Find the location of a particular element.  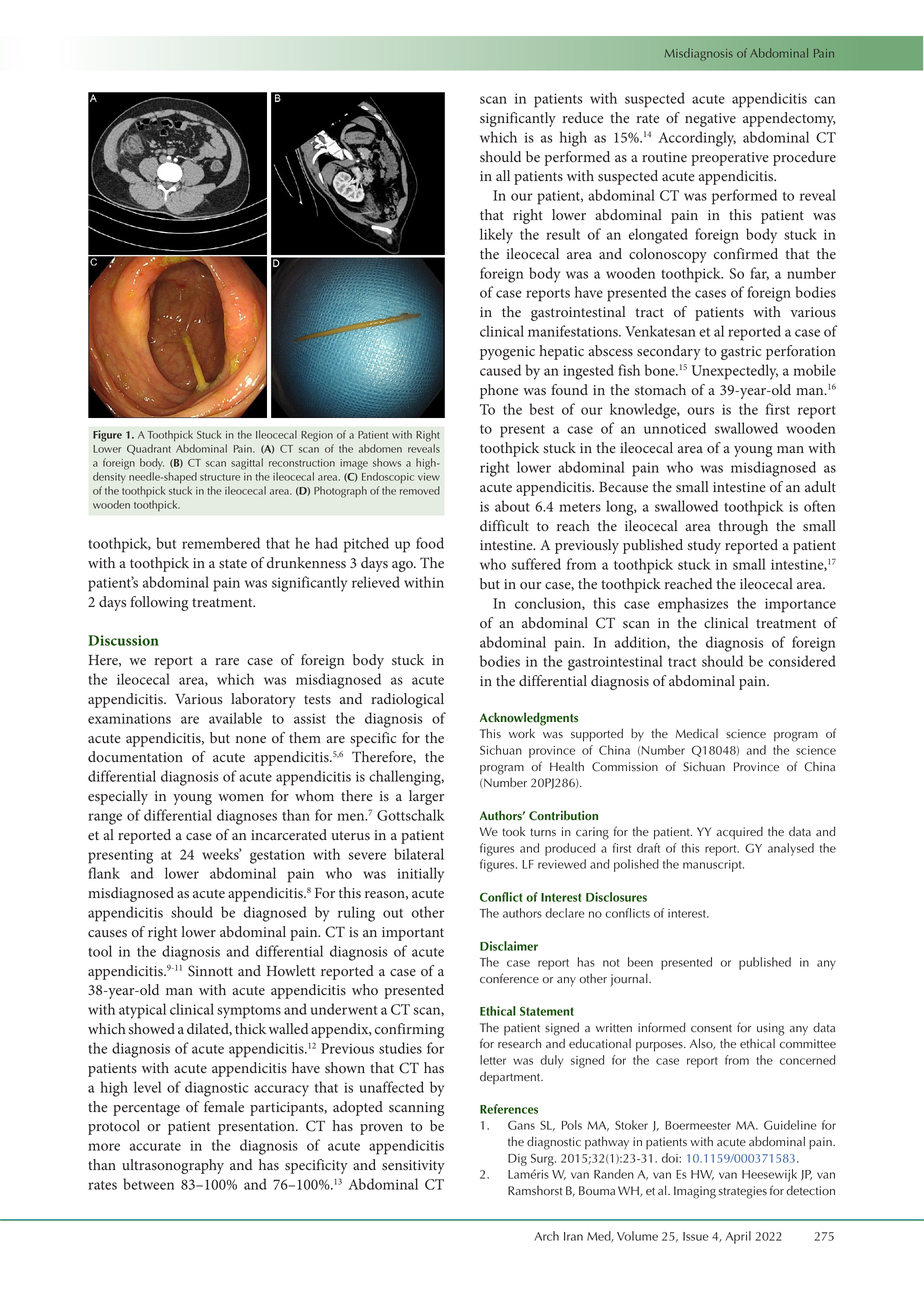

preoperative is located at coordinates (730, 159).
